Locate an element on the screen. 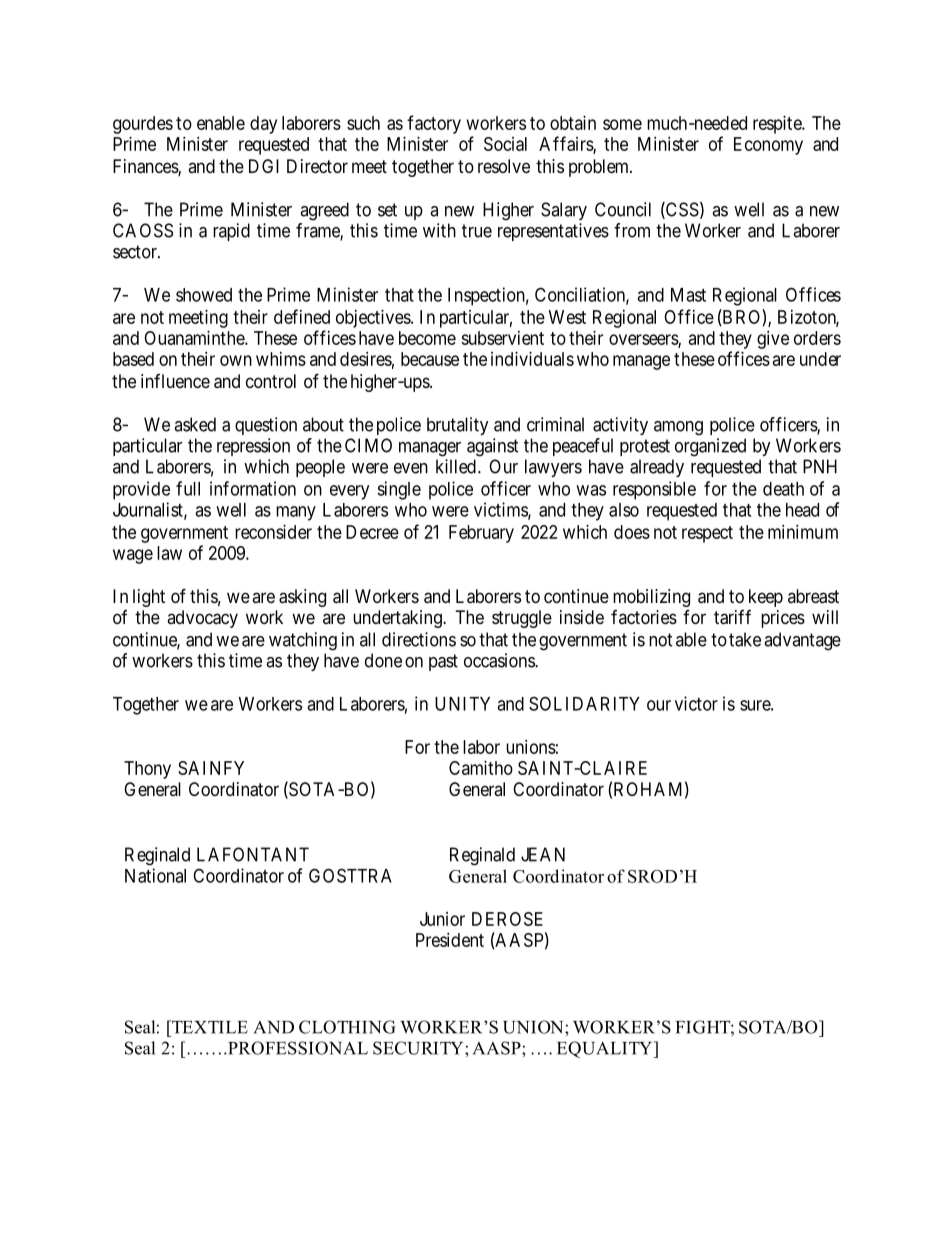 The width and height of the screenshot is (952, 1233). day is located at coordinates (263, 125).
